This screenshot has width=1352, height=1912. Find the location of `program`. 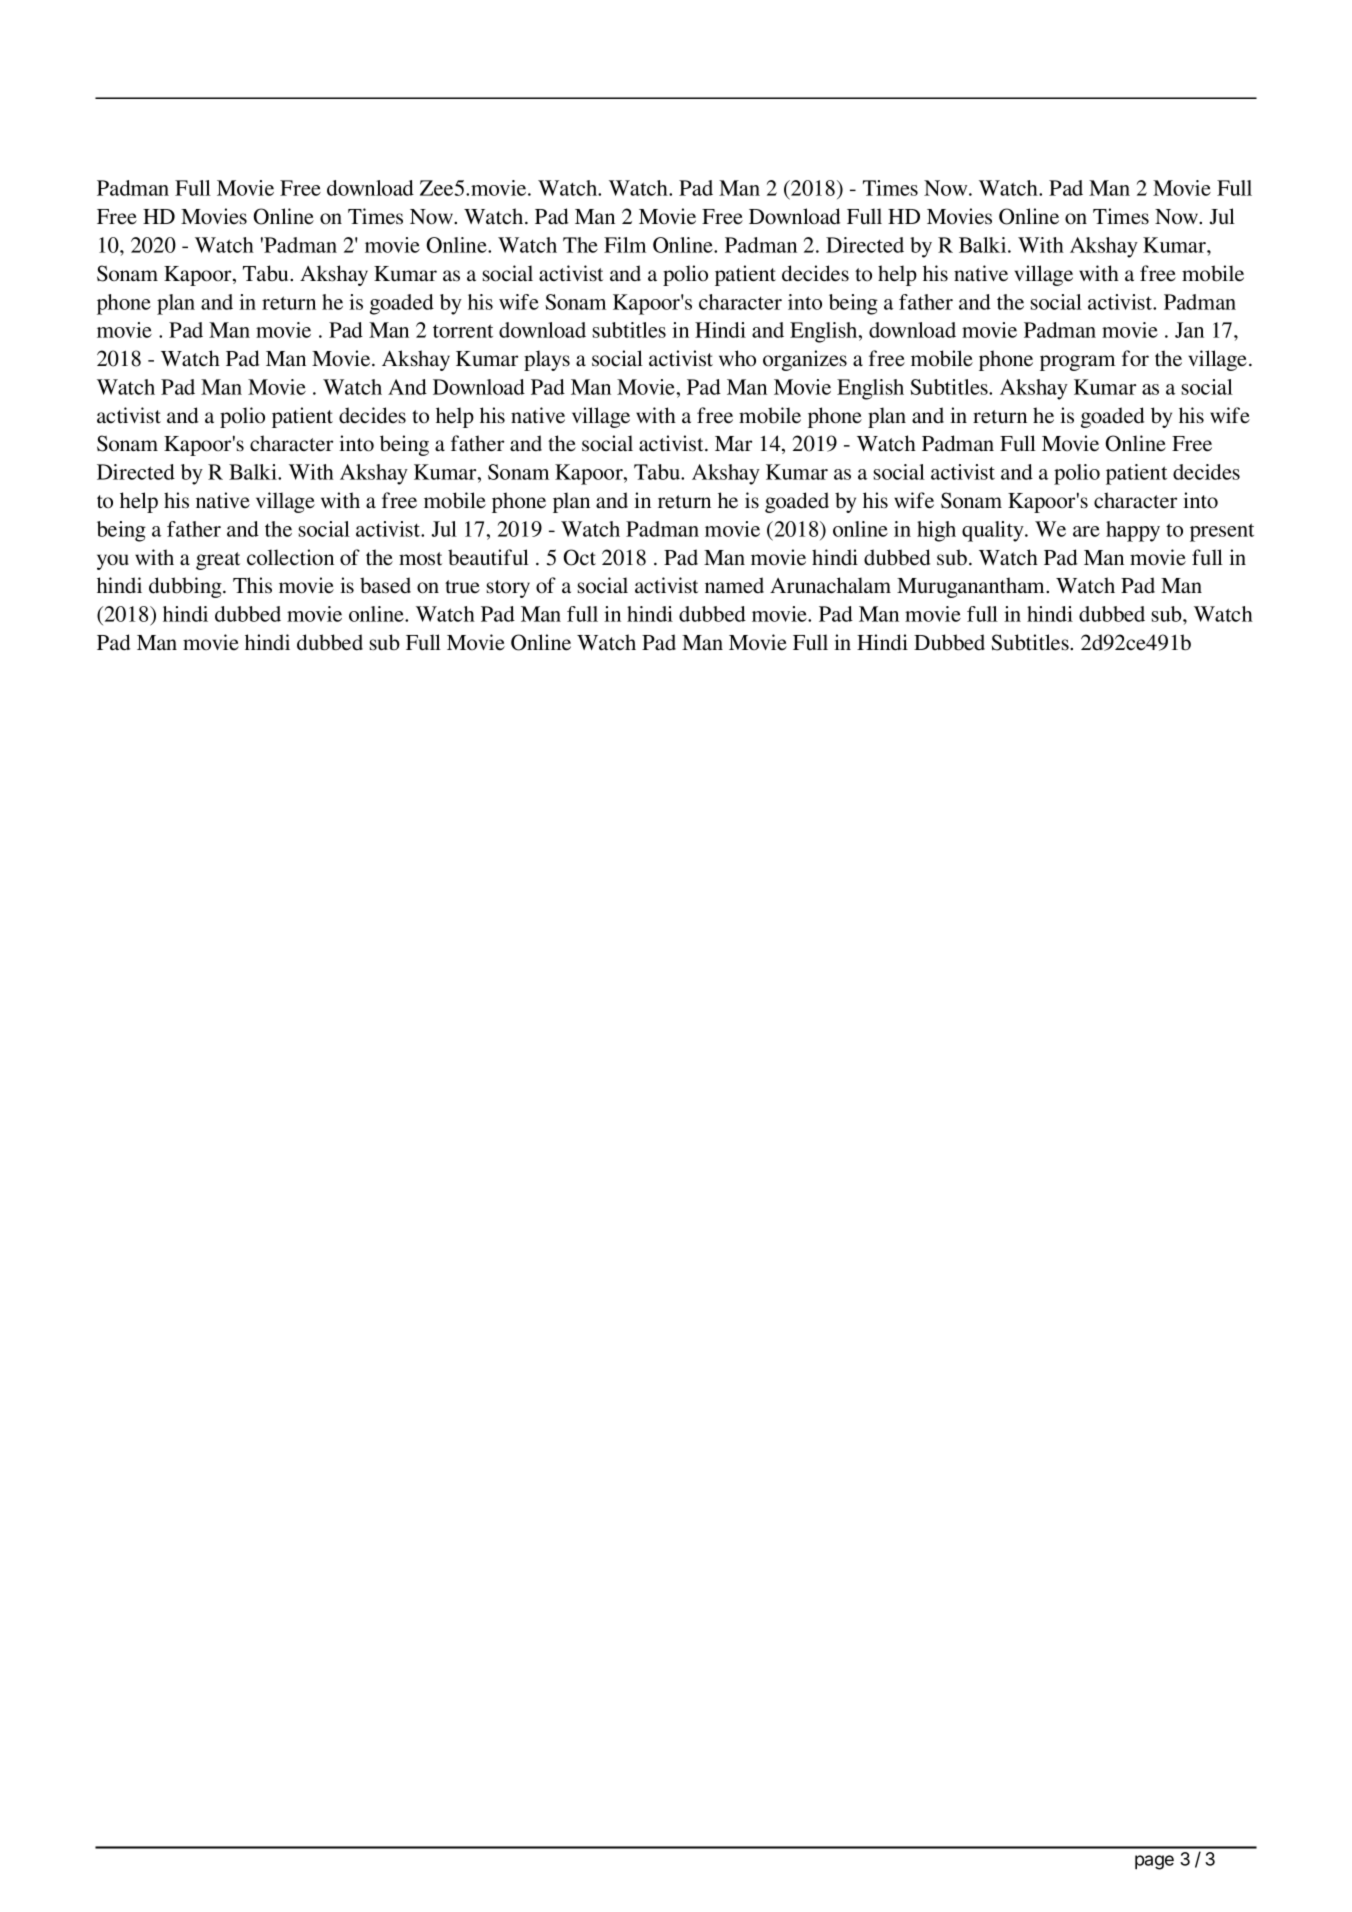

program is located at coordinates (1077, 363).
